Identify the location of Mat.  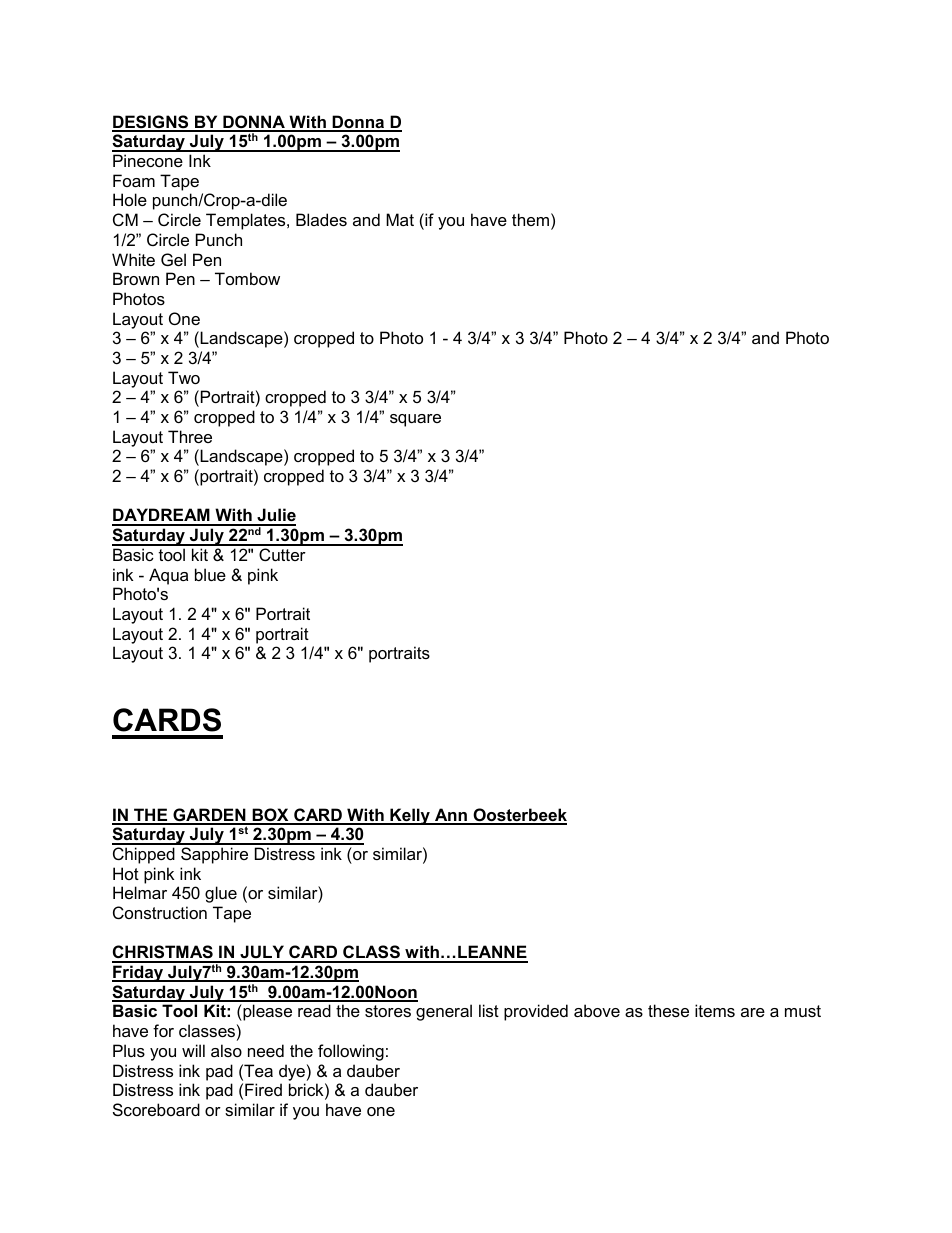
(400, 219).
